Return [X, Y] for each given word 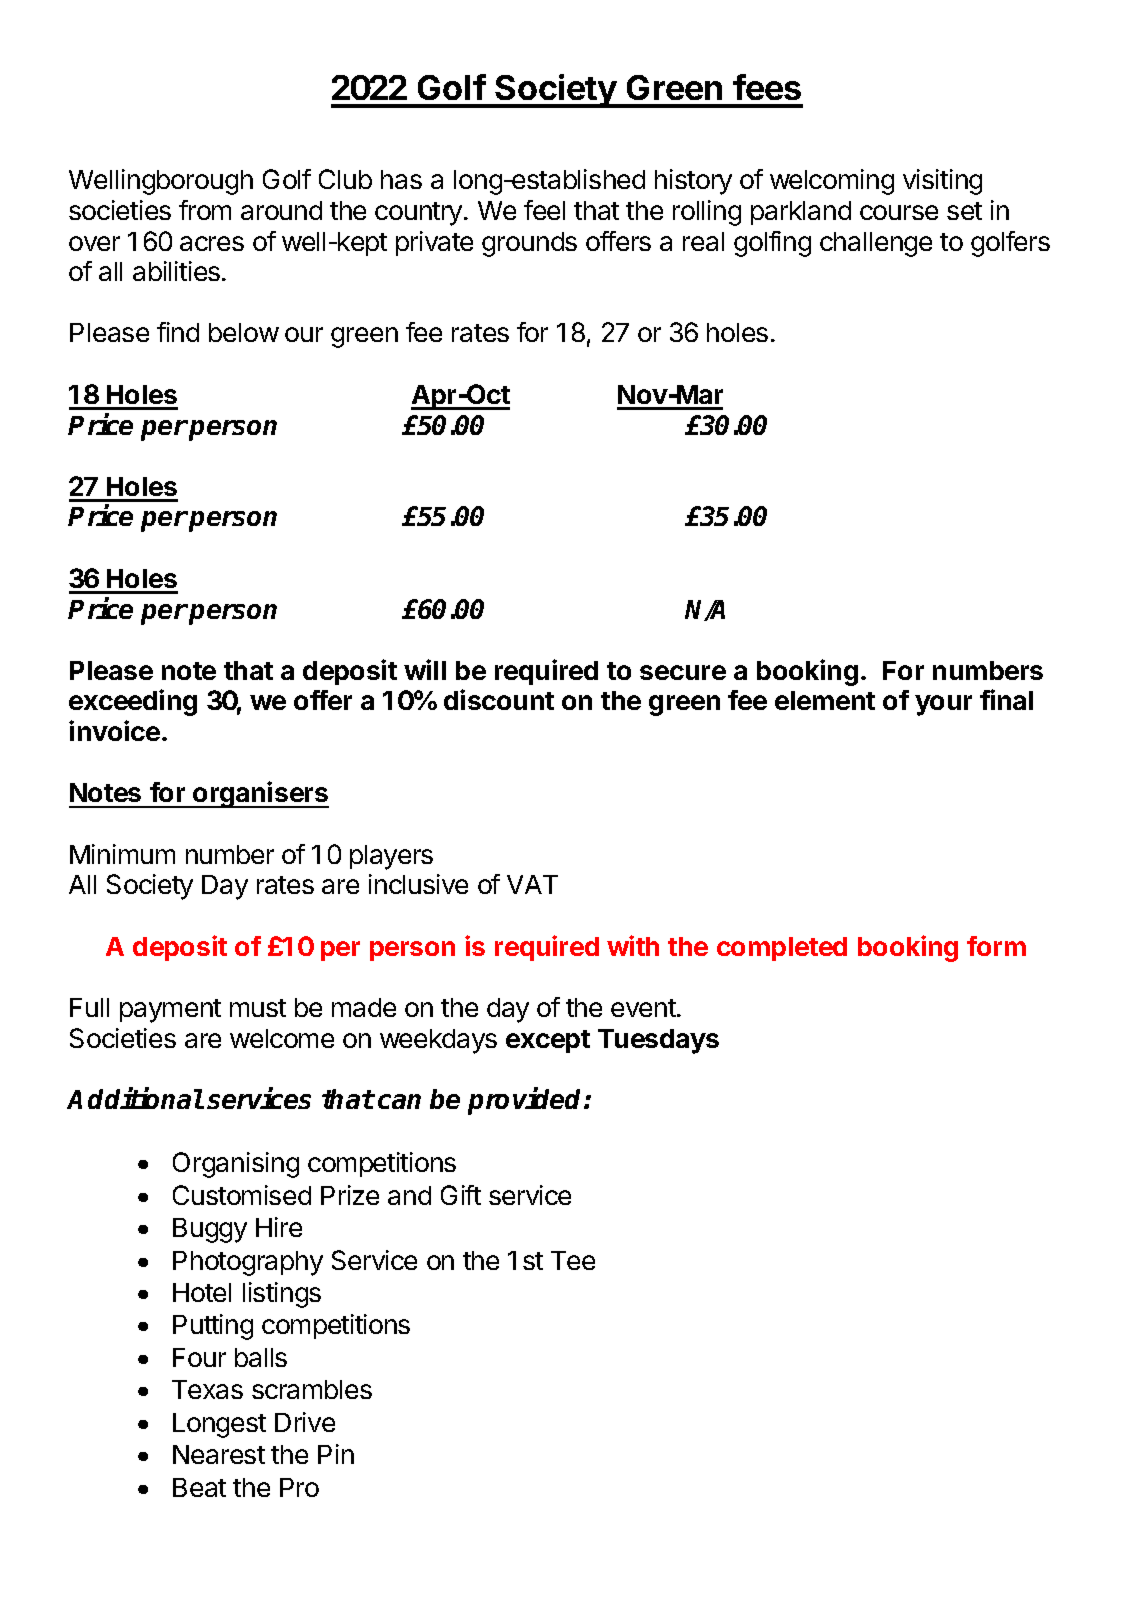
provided [526, 1101]
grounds [529, 244]
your [943, 705]
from [205, 210]
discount [499, 699]
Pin [336, 1454]
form [996, 946]
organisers [260, 794]
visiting [942, 182]
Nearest [219, 1454]
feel [544, 210]
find [178, 332]
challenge [876, 244]
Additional [135, 1098]
